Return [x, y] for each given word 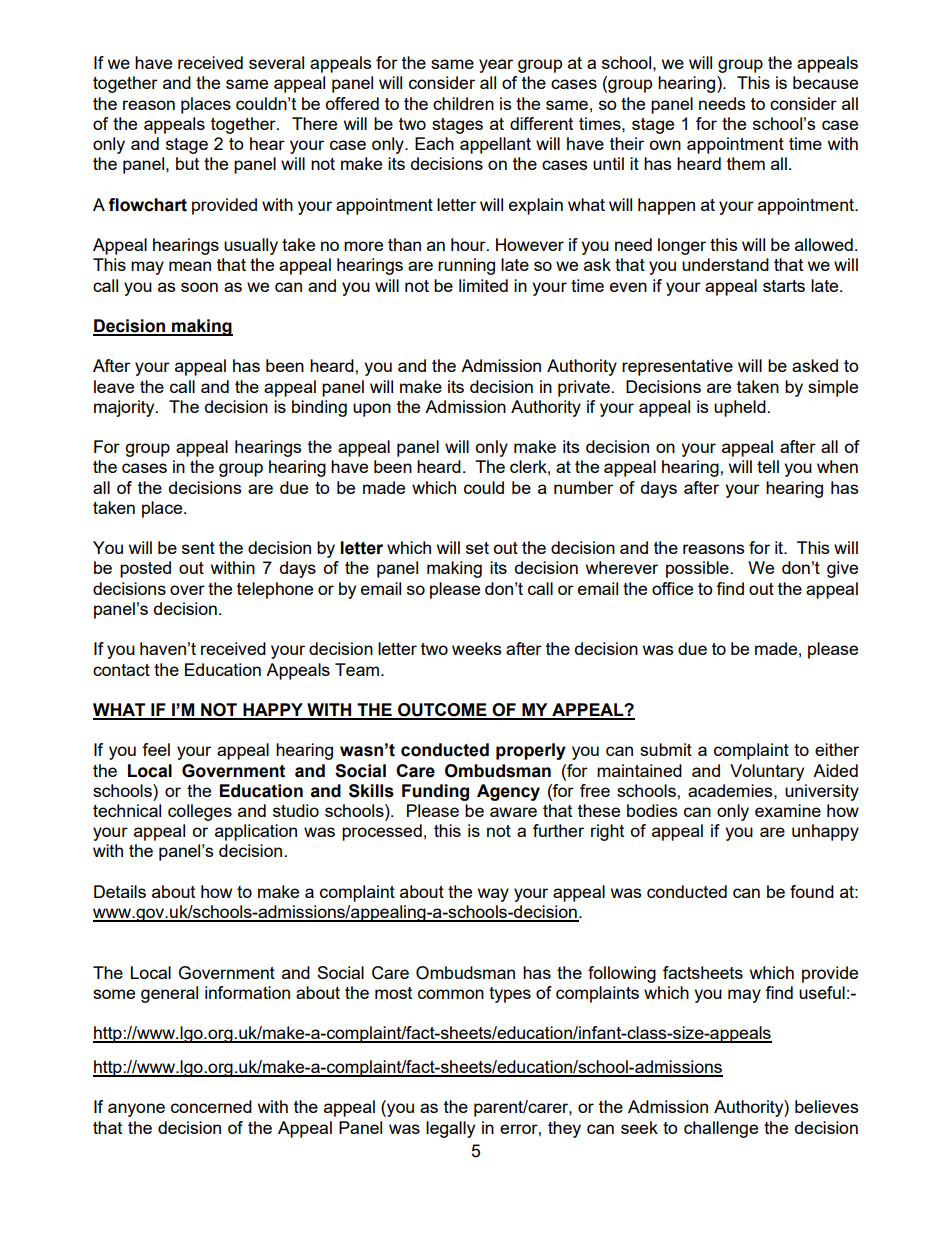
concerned [211, 1106]
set [477, 548]
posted [145, 569]
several [276, 62]
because [825, 82]
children [463, 103]
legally [450, 1129]
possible [697, 569]
